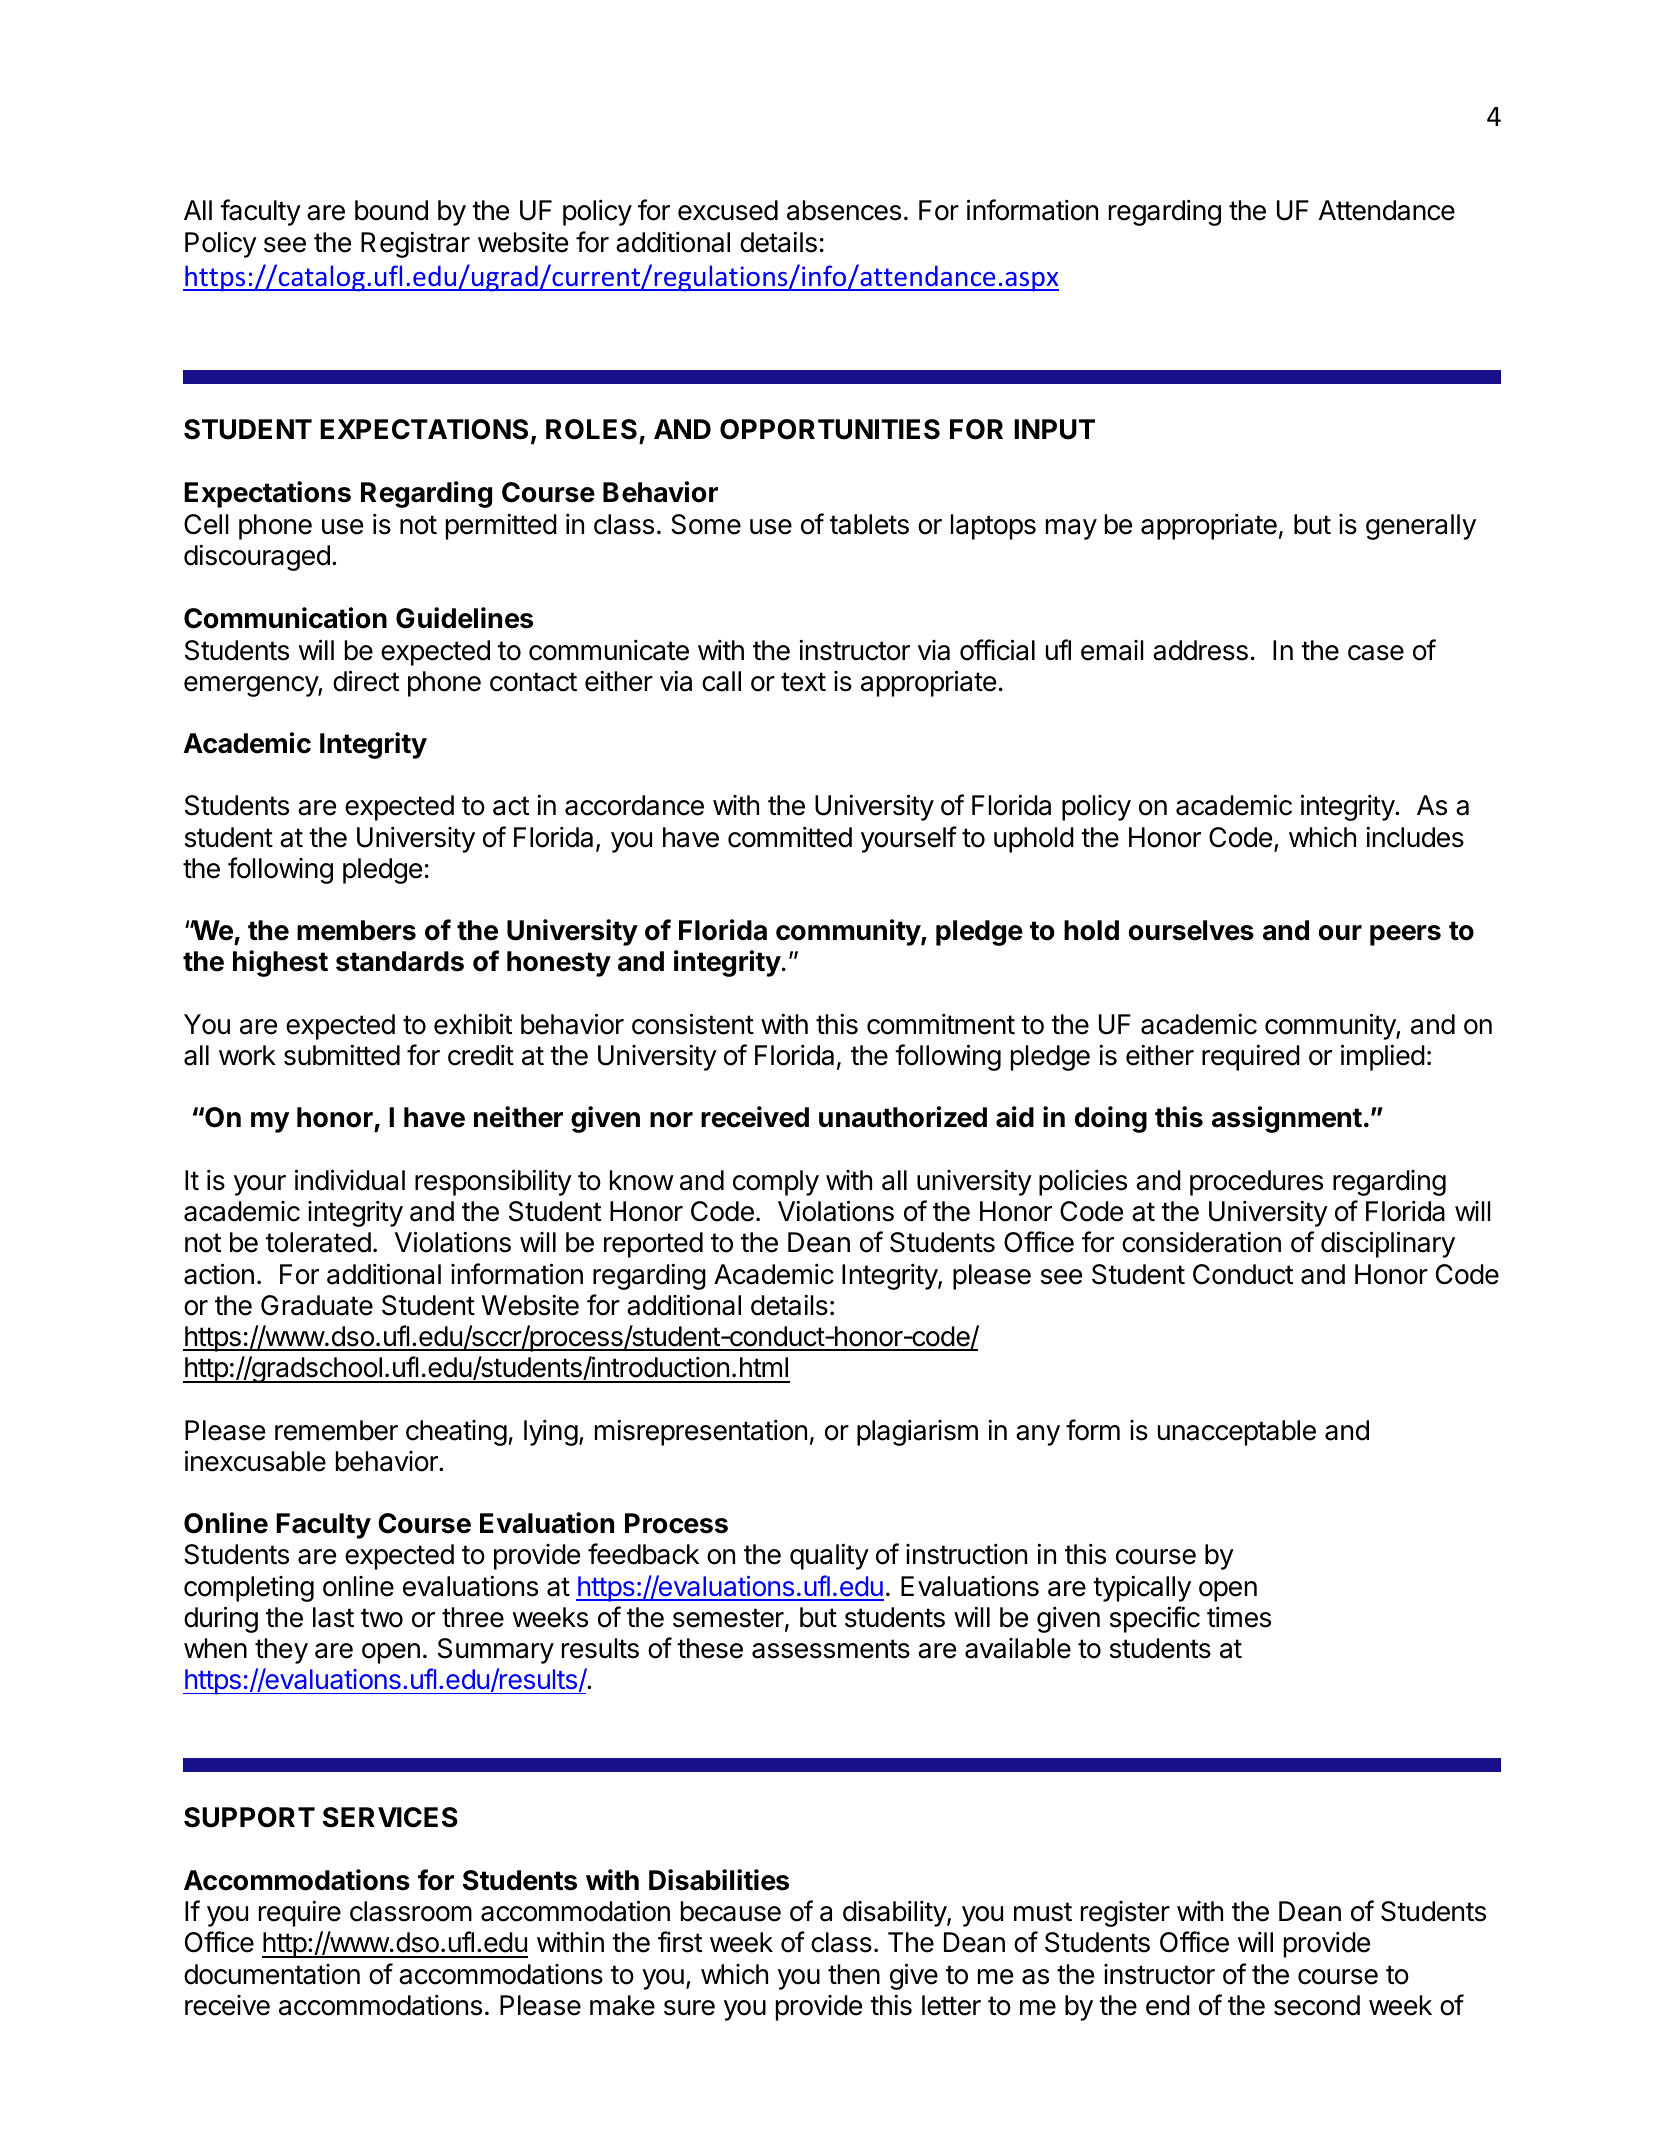  What do you see at coordinates (342, 1055) in the page?
I see `submitted` at bounding box center [342, 1055].
